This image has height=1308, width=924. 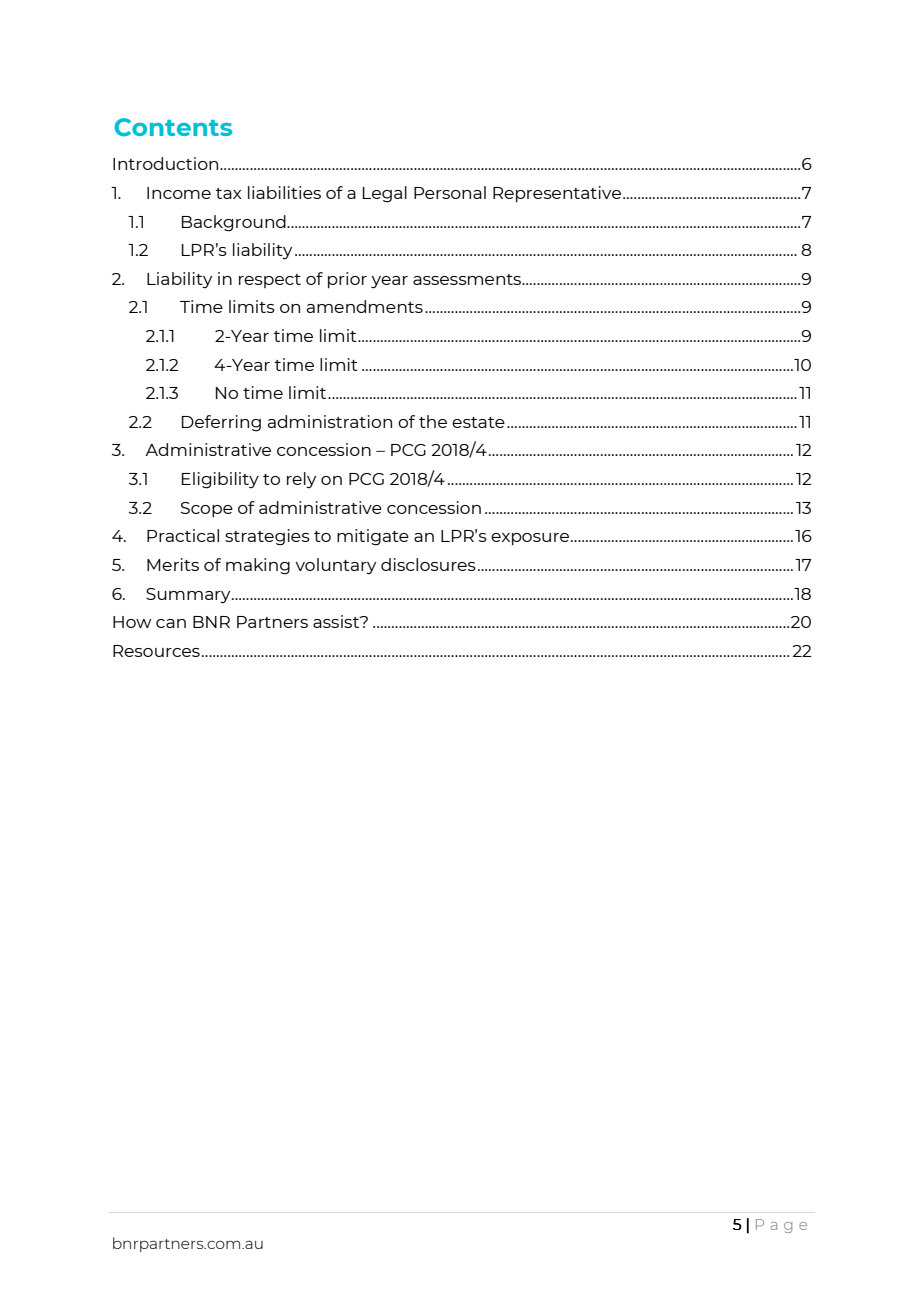 What do you see at coordinates (171, 623) in the image?
I see `can` at bounding box center [171, 623].
